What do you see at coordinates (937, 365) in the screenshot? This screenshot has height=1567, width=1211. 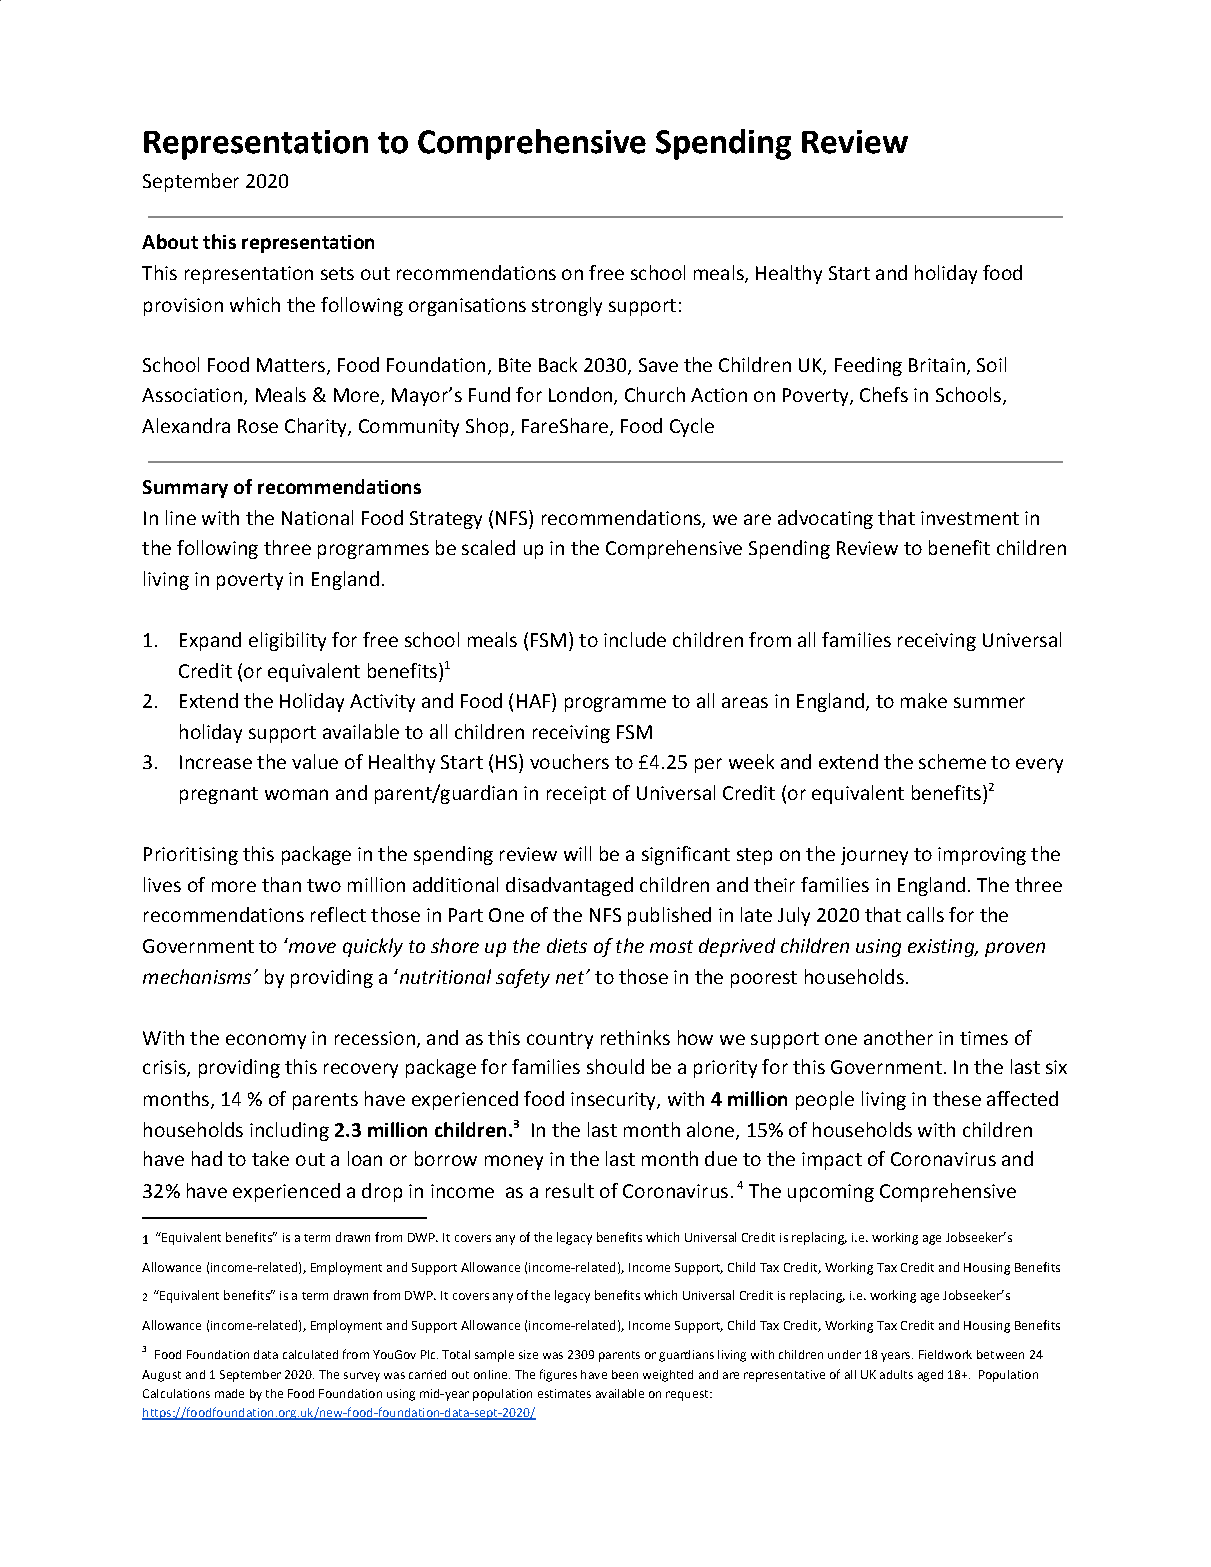 I see `Britain` at bounding box center [937, 365].
